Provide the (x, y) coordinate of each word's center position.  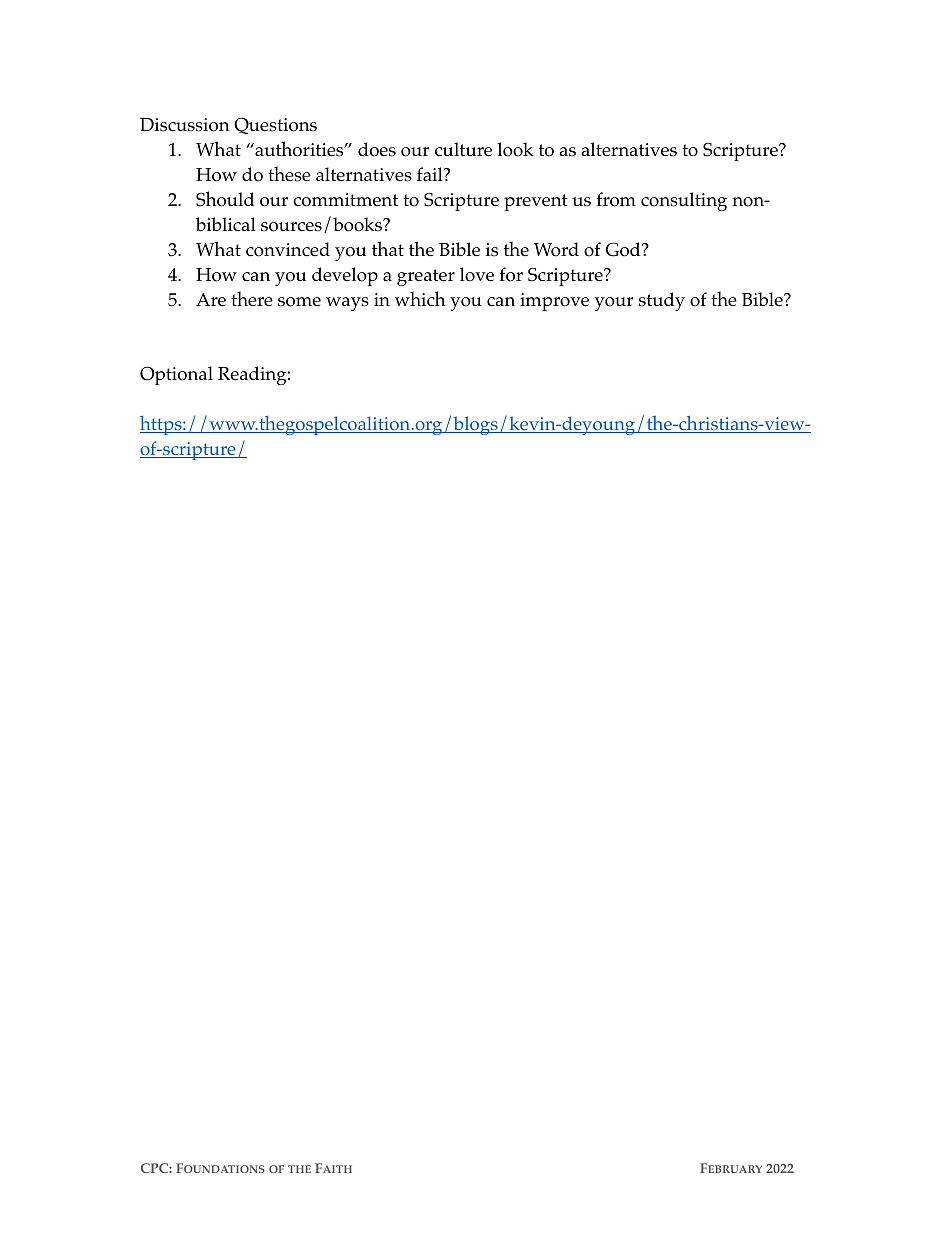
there (252, 298)
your (614, 304)
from (616, 199)
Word (556, 249)
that (388, 248)
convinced (288, 249)
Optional (176, 375)
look (516, 149)
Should (225, 199)
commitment (345, 200)
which (420, 299)
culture (463, 149)
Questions (275, 125)
